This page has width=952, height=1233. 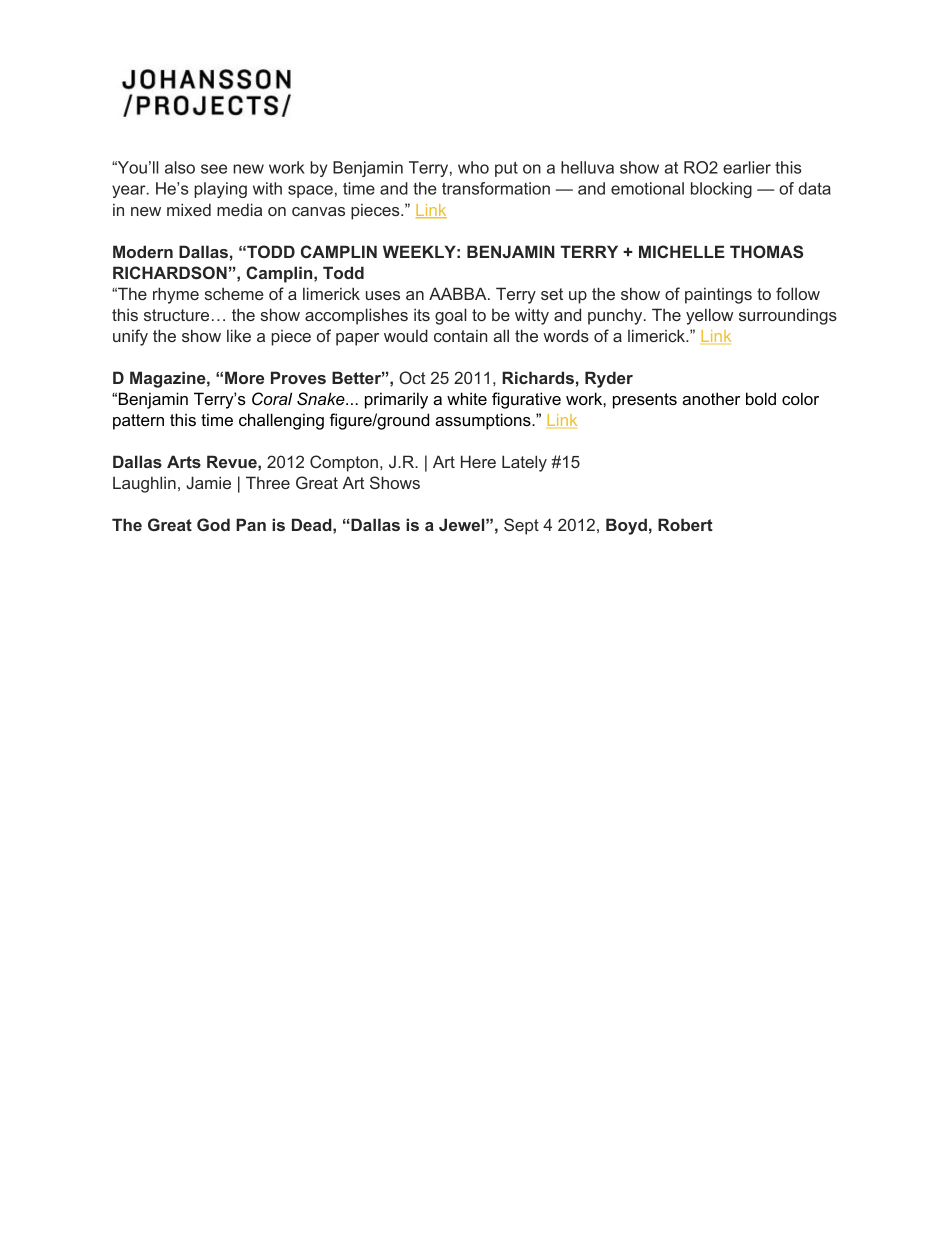 What do you see at coordinates (214, 169) in the page?
I see `see` at bounding box center [214, 169].
